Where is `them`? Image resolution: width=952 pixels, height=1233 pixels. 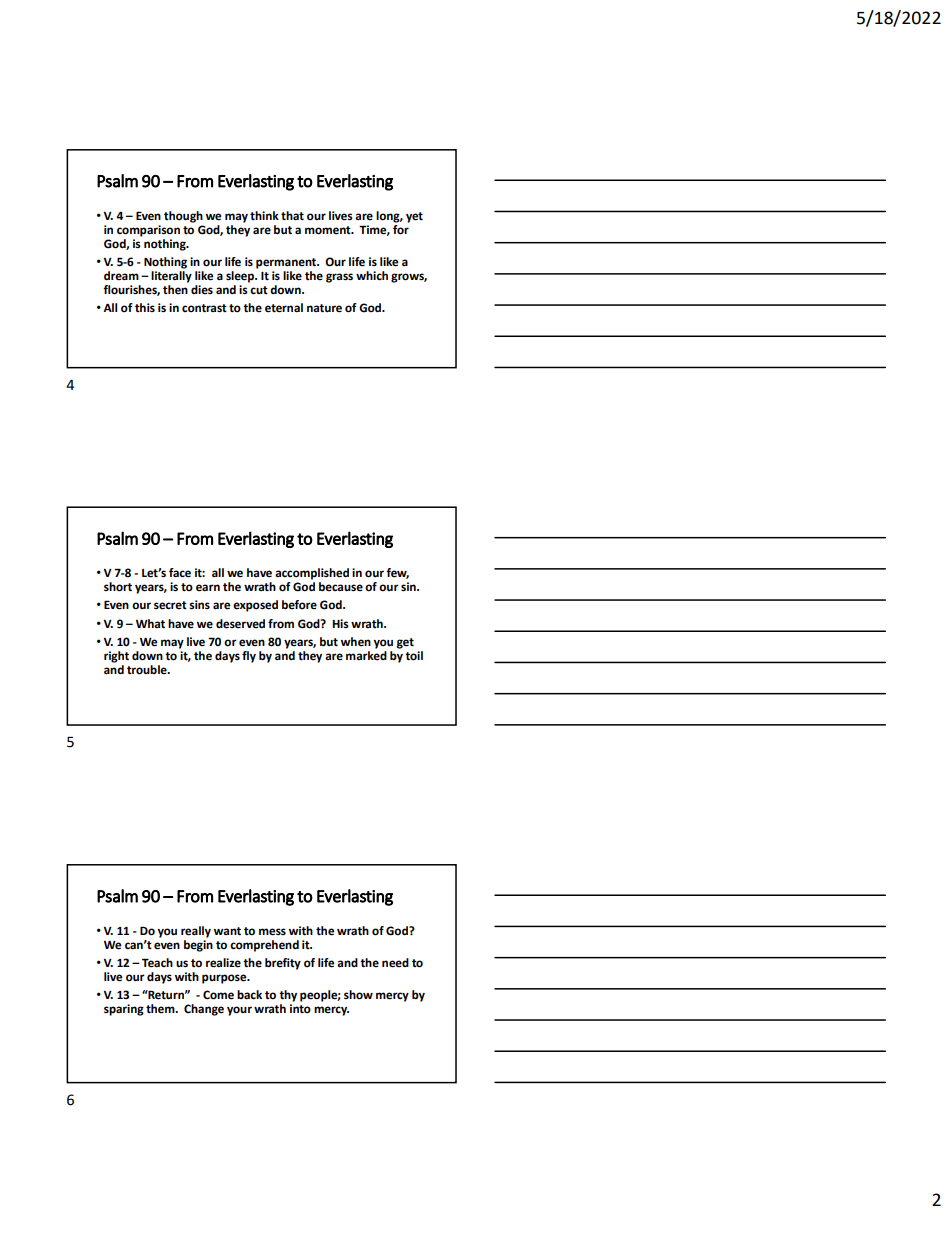
them is located at coordinates (161, 1009).
